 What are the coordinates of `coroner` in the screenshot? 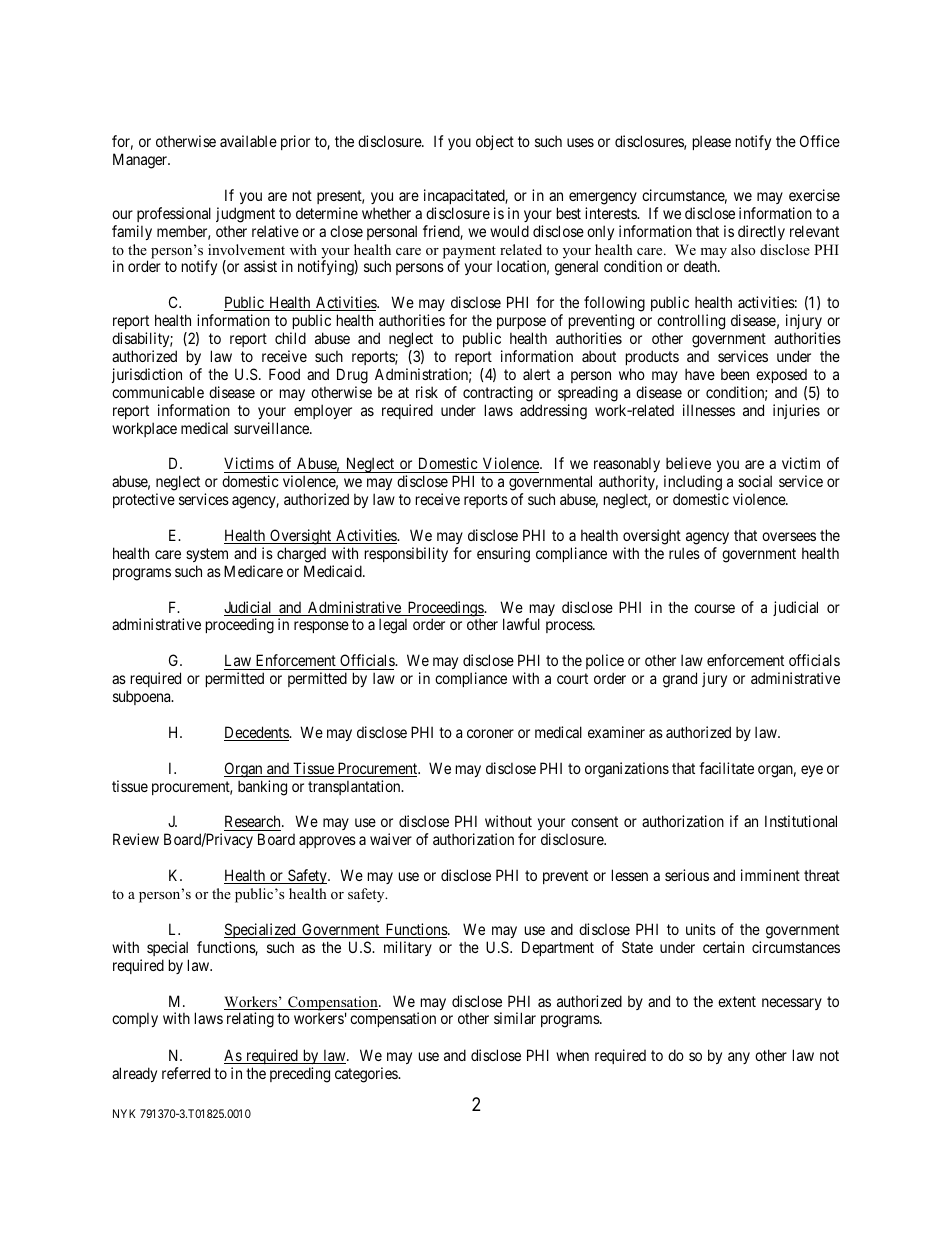 It's located at (490, 733).
